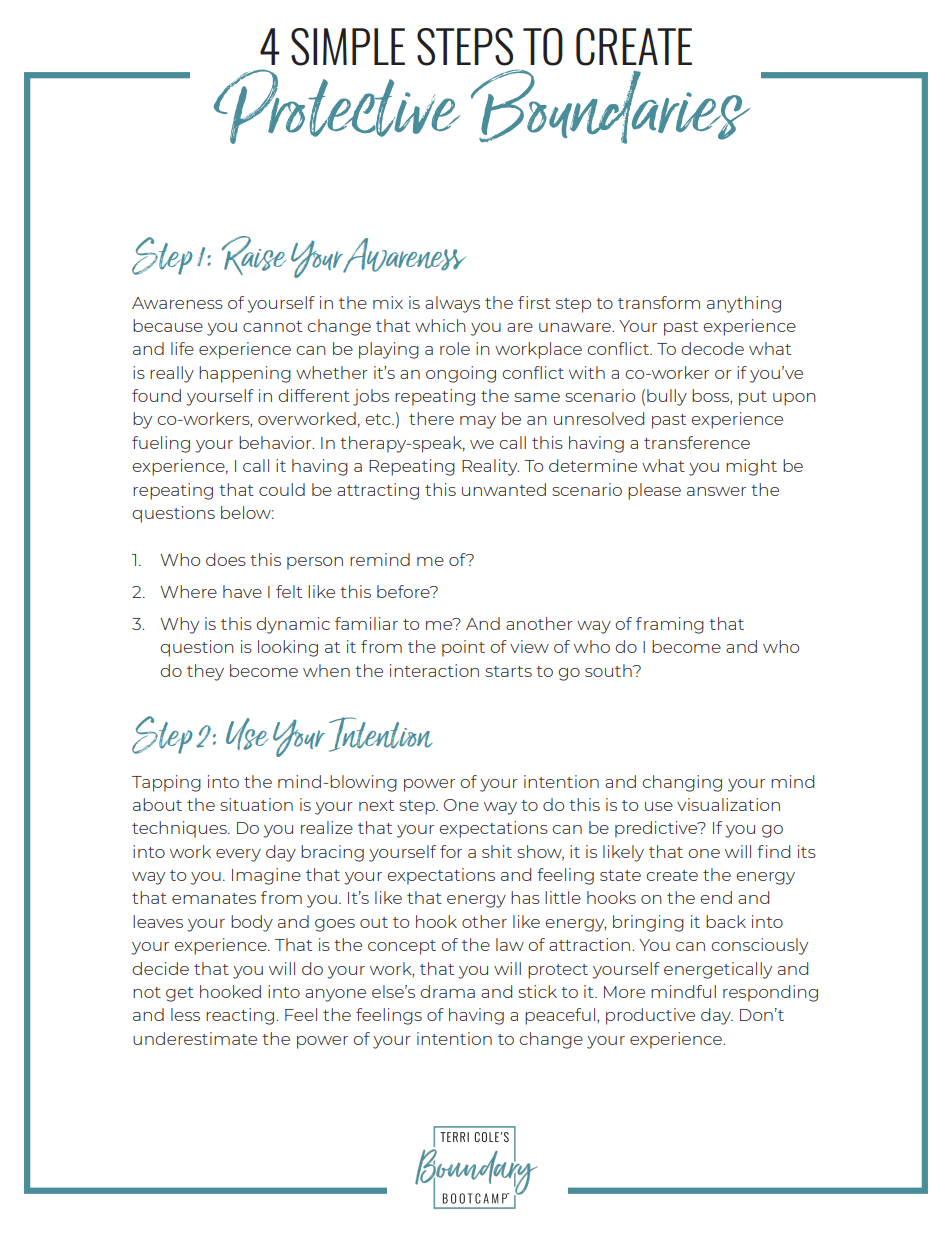 Image resolution: width=952 pixels, height=1233 pixels. What do you see at coordinates (461, 374) in the document?
I see `ongoing` at bounding box center [461, 374].
